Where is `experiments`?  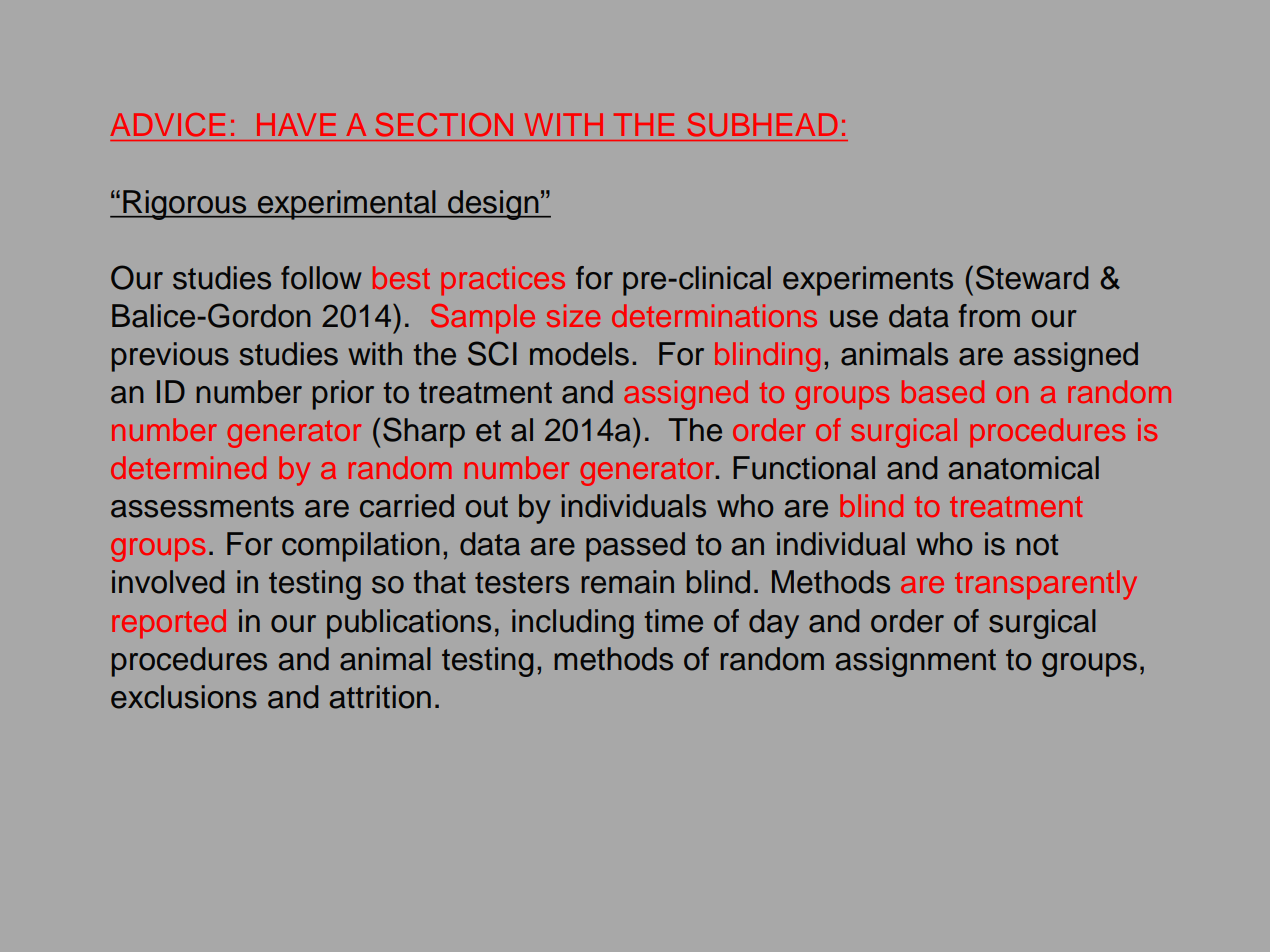 experiments is located at coordinates (868, 281).
